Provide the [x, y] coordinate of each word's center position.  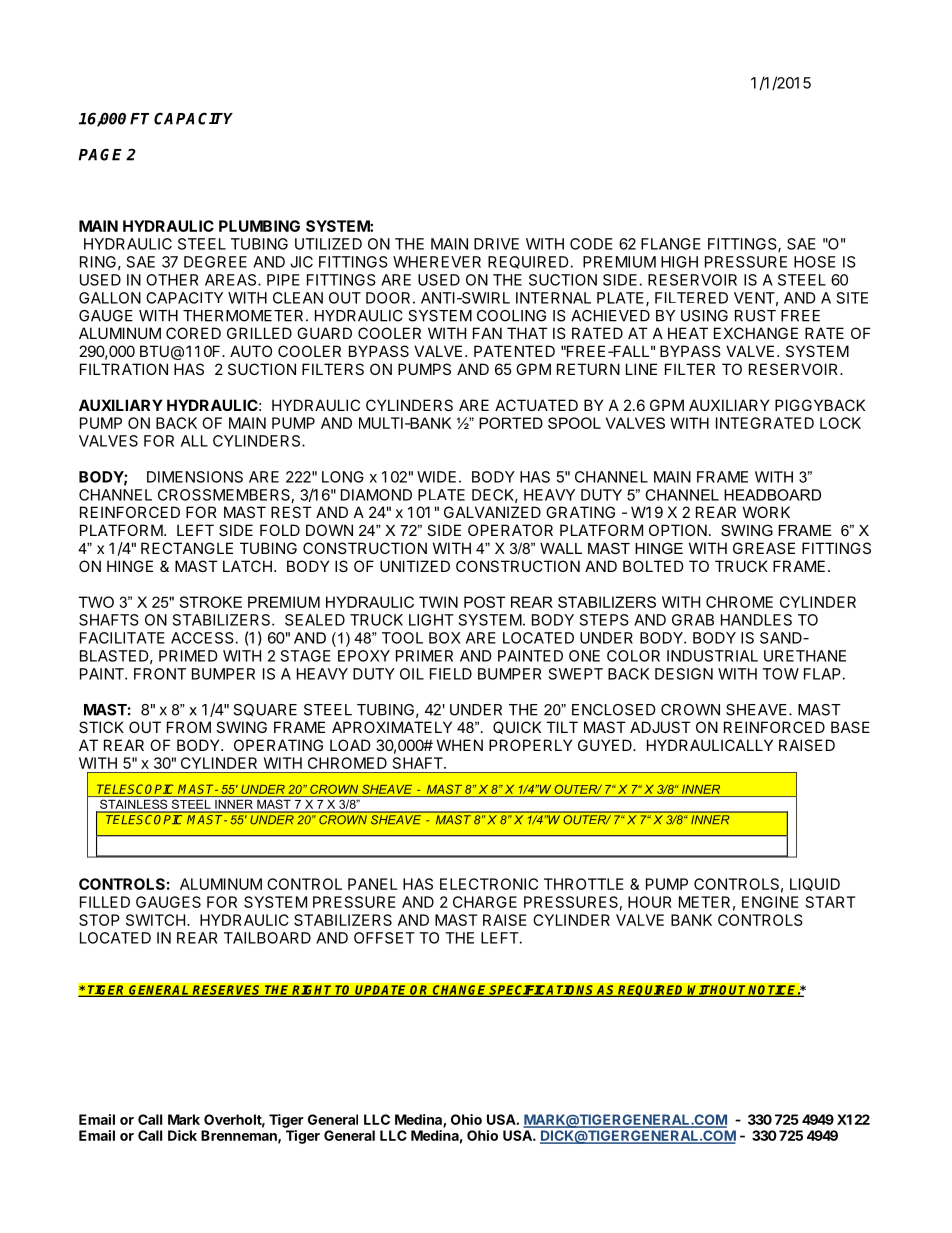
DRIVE [496, 244]
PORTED [511, 423]
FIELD [451, 674]
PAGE [100, 154]
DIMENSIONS [195, 477]
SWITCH [157, 920]
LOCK [840, 423]
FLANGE [671, 244]
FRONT [160, 674]
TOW [780, 674]
